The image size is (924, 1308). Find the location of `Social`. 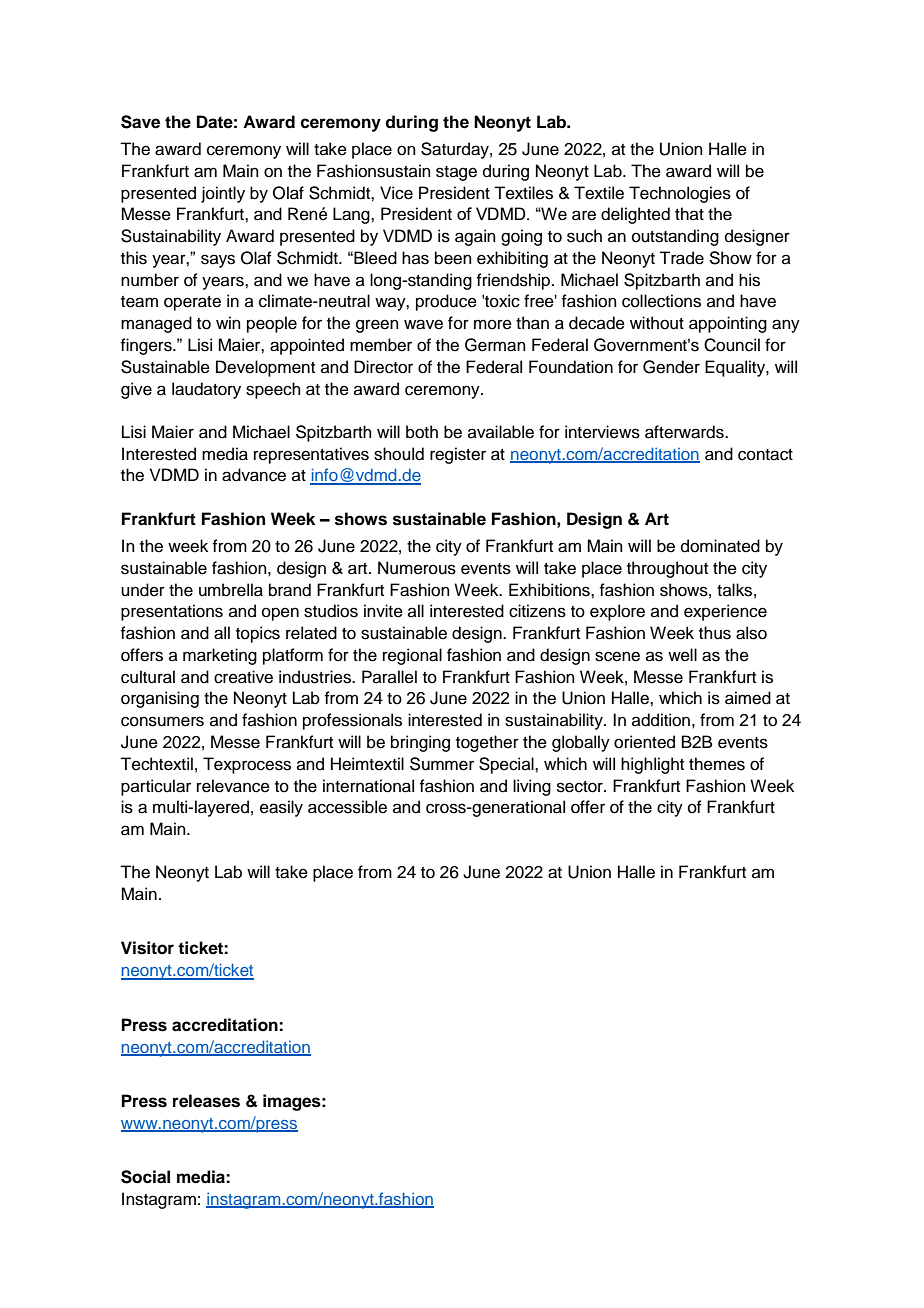

Social is located at coordinates (145, 1177).
